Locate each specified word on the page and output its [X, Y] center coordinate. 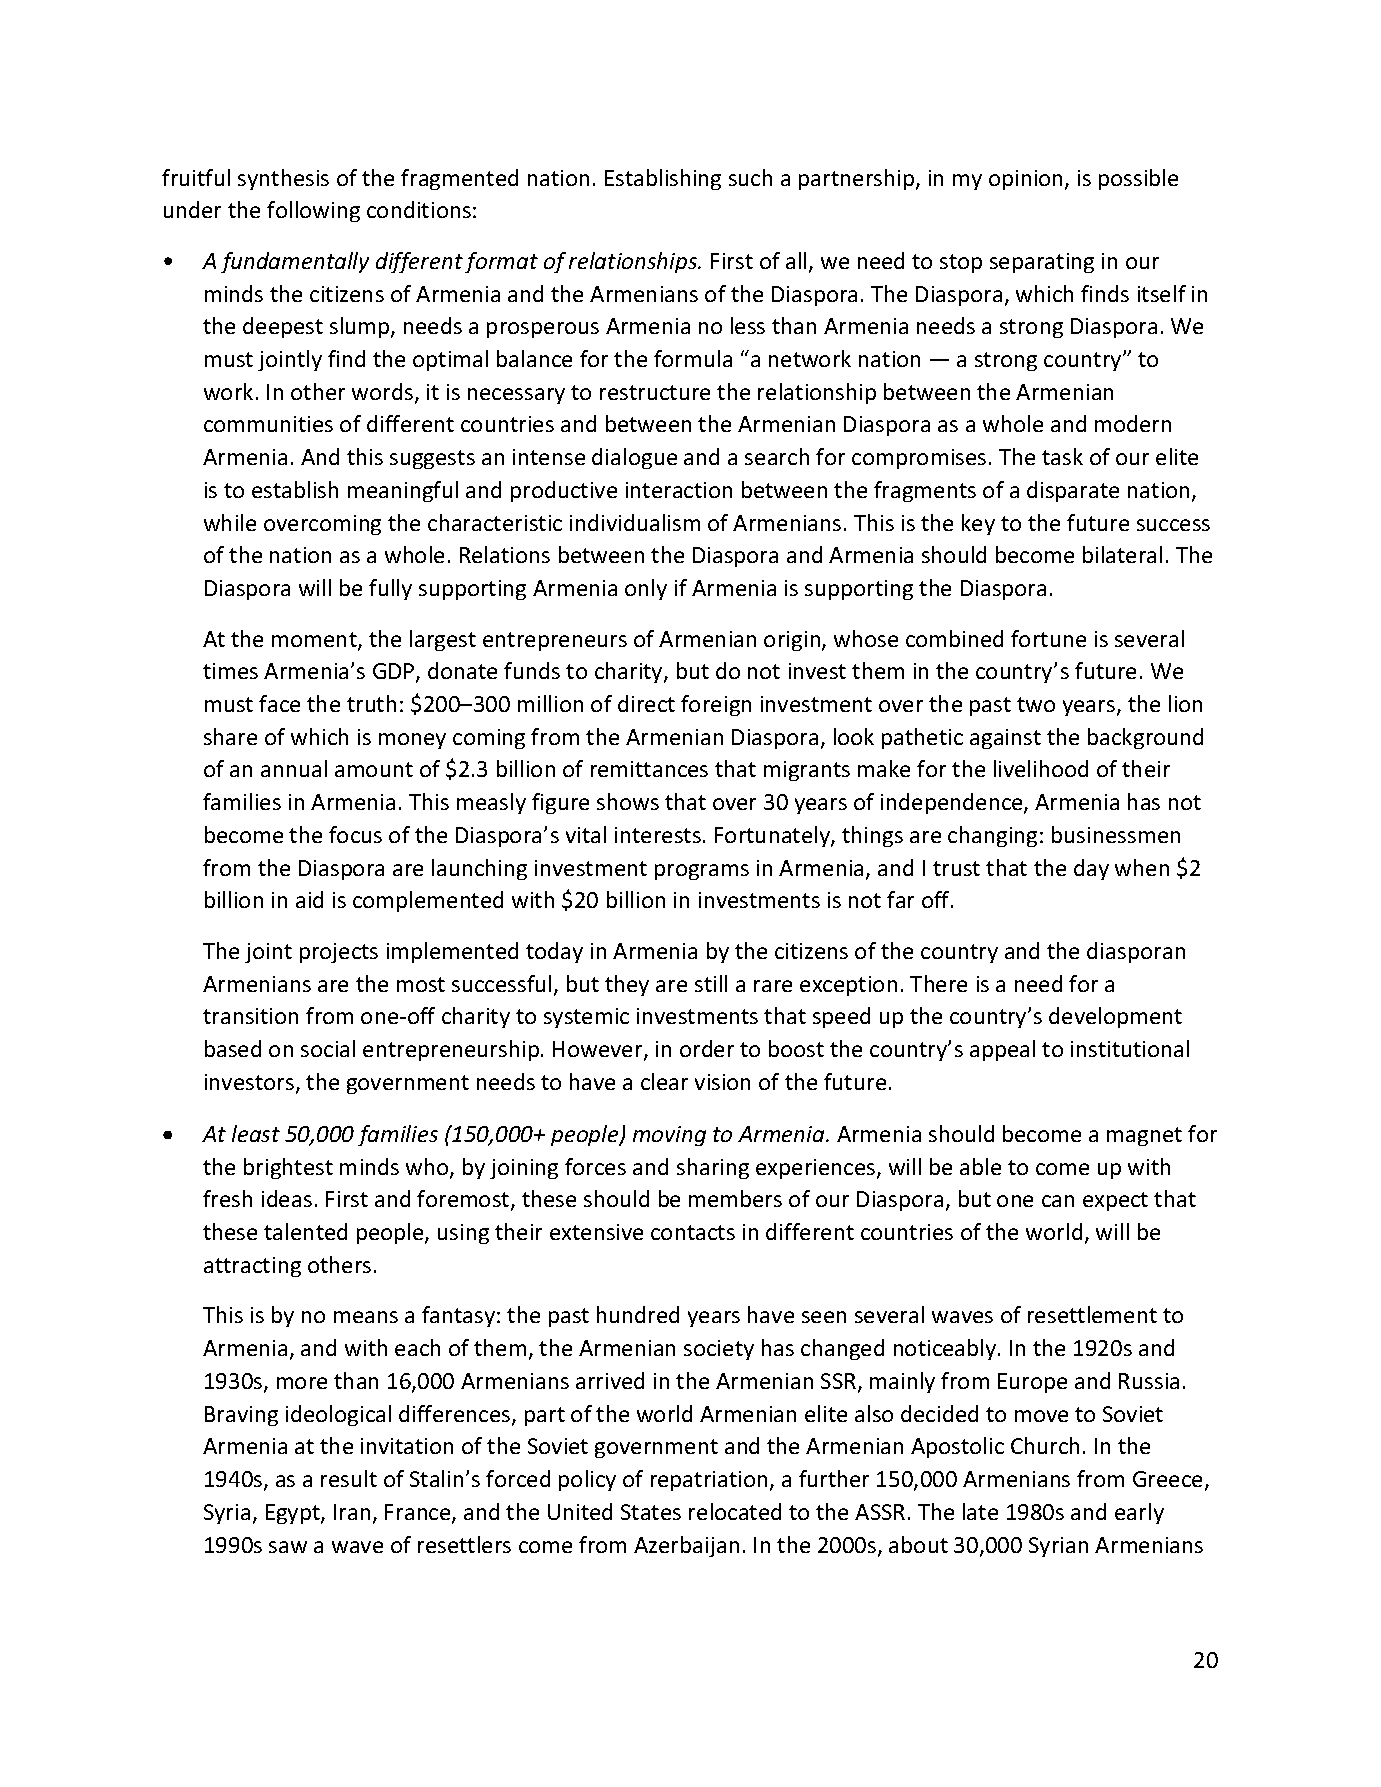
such [750, 177]
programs [702, 872]
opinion [1025, 180]
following [313, 211]
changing [992, 836]
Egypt [294, 1514]
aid [309, 899]
